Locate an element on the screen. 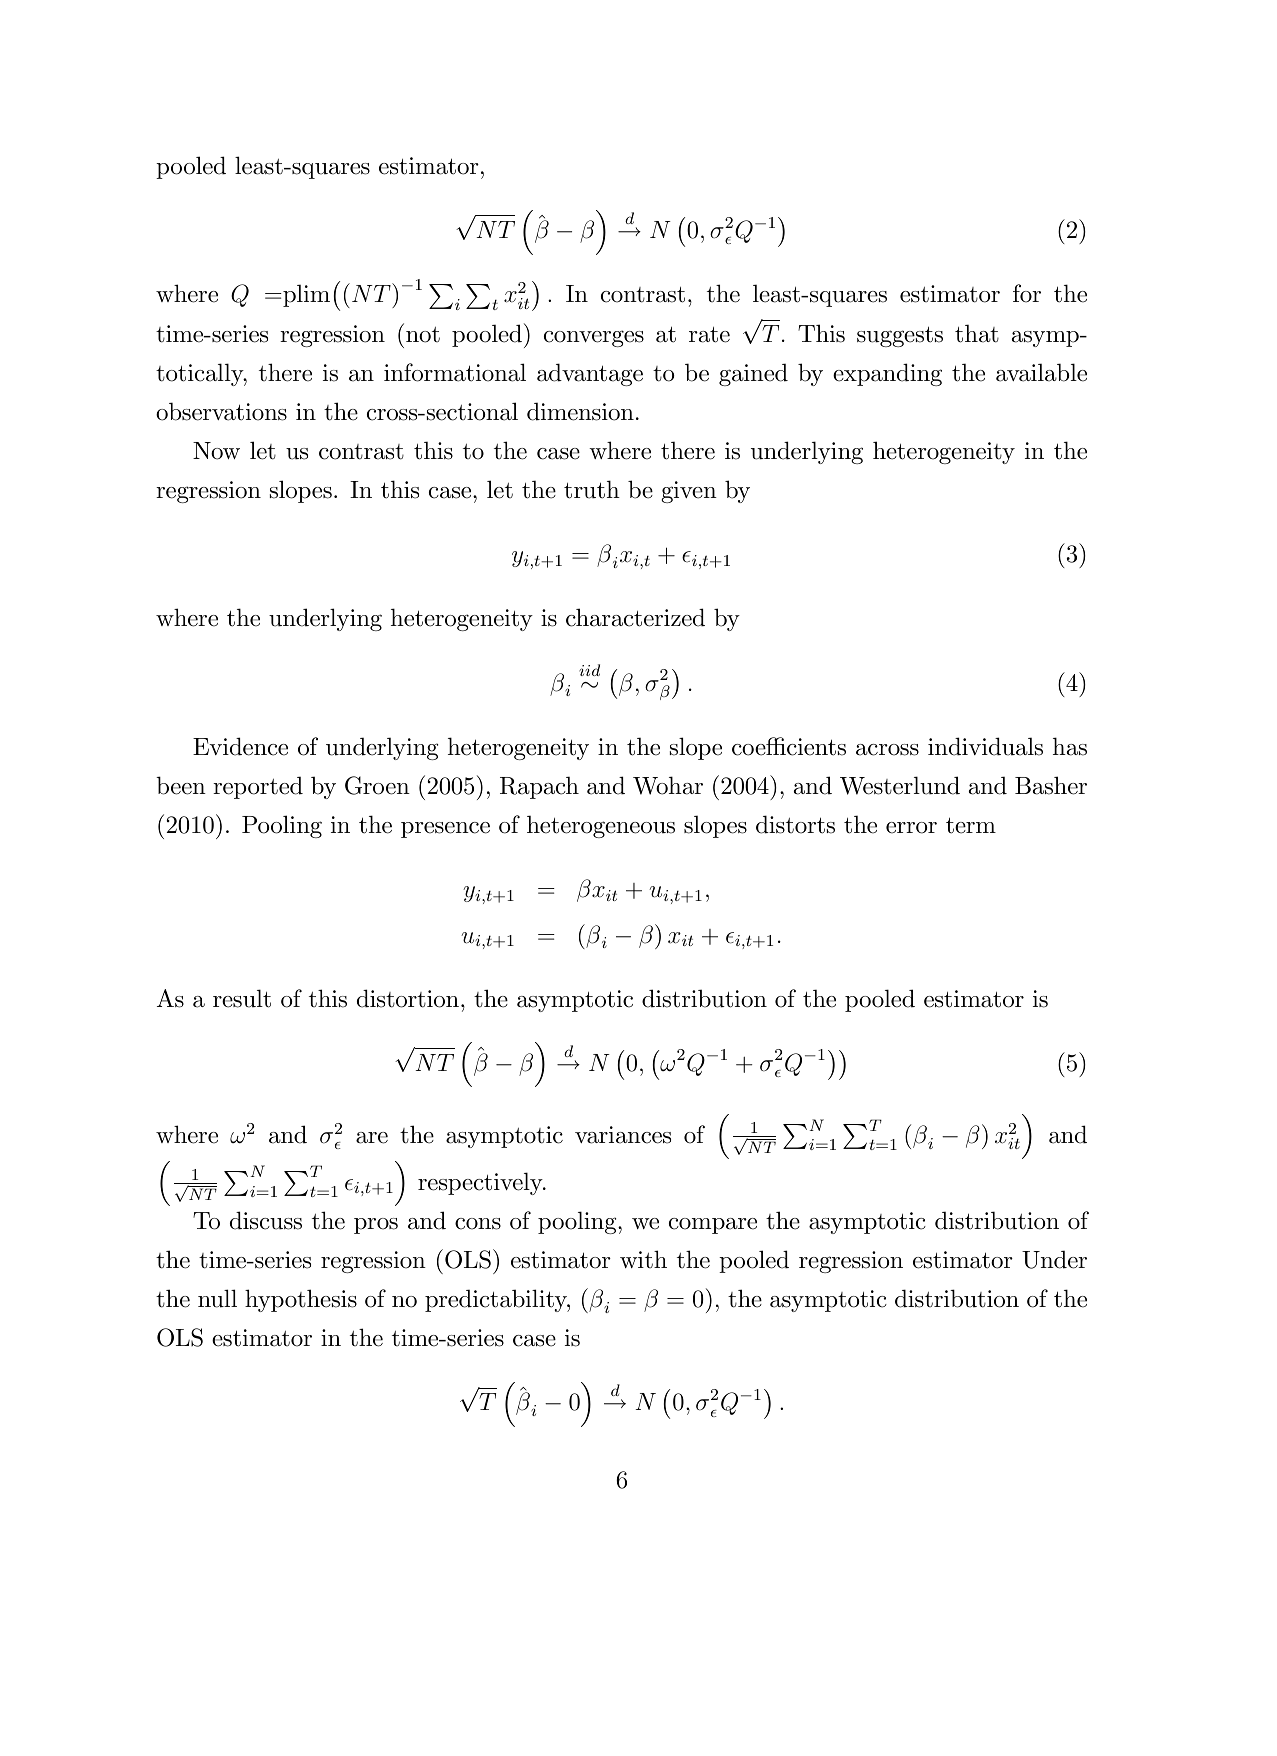 This screenshot has width=1277, height=1756. Evidence is located at coordinates (240, 746).
